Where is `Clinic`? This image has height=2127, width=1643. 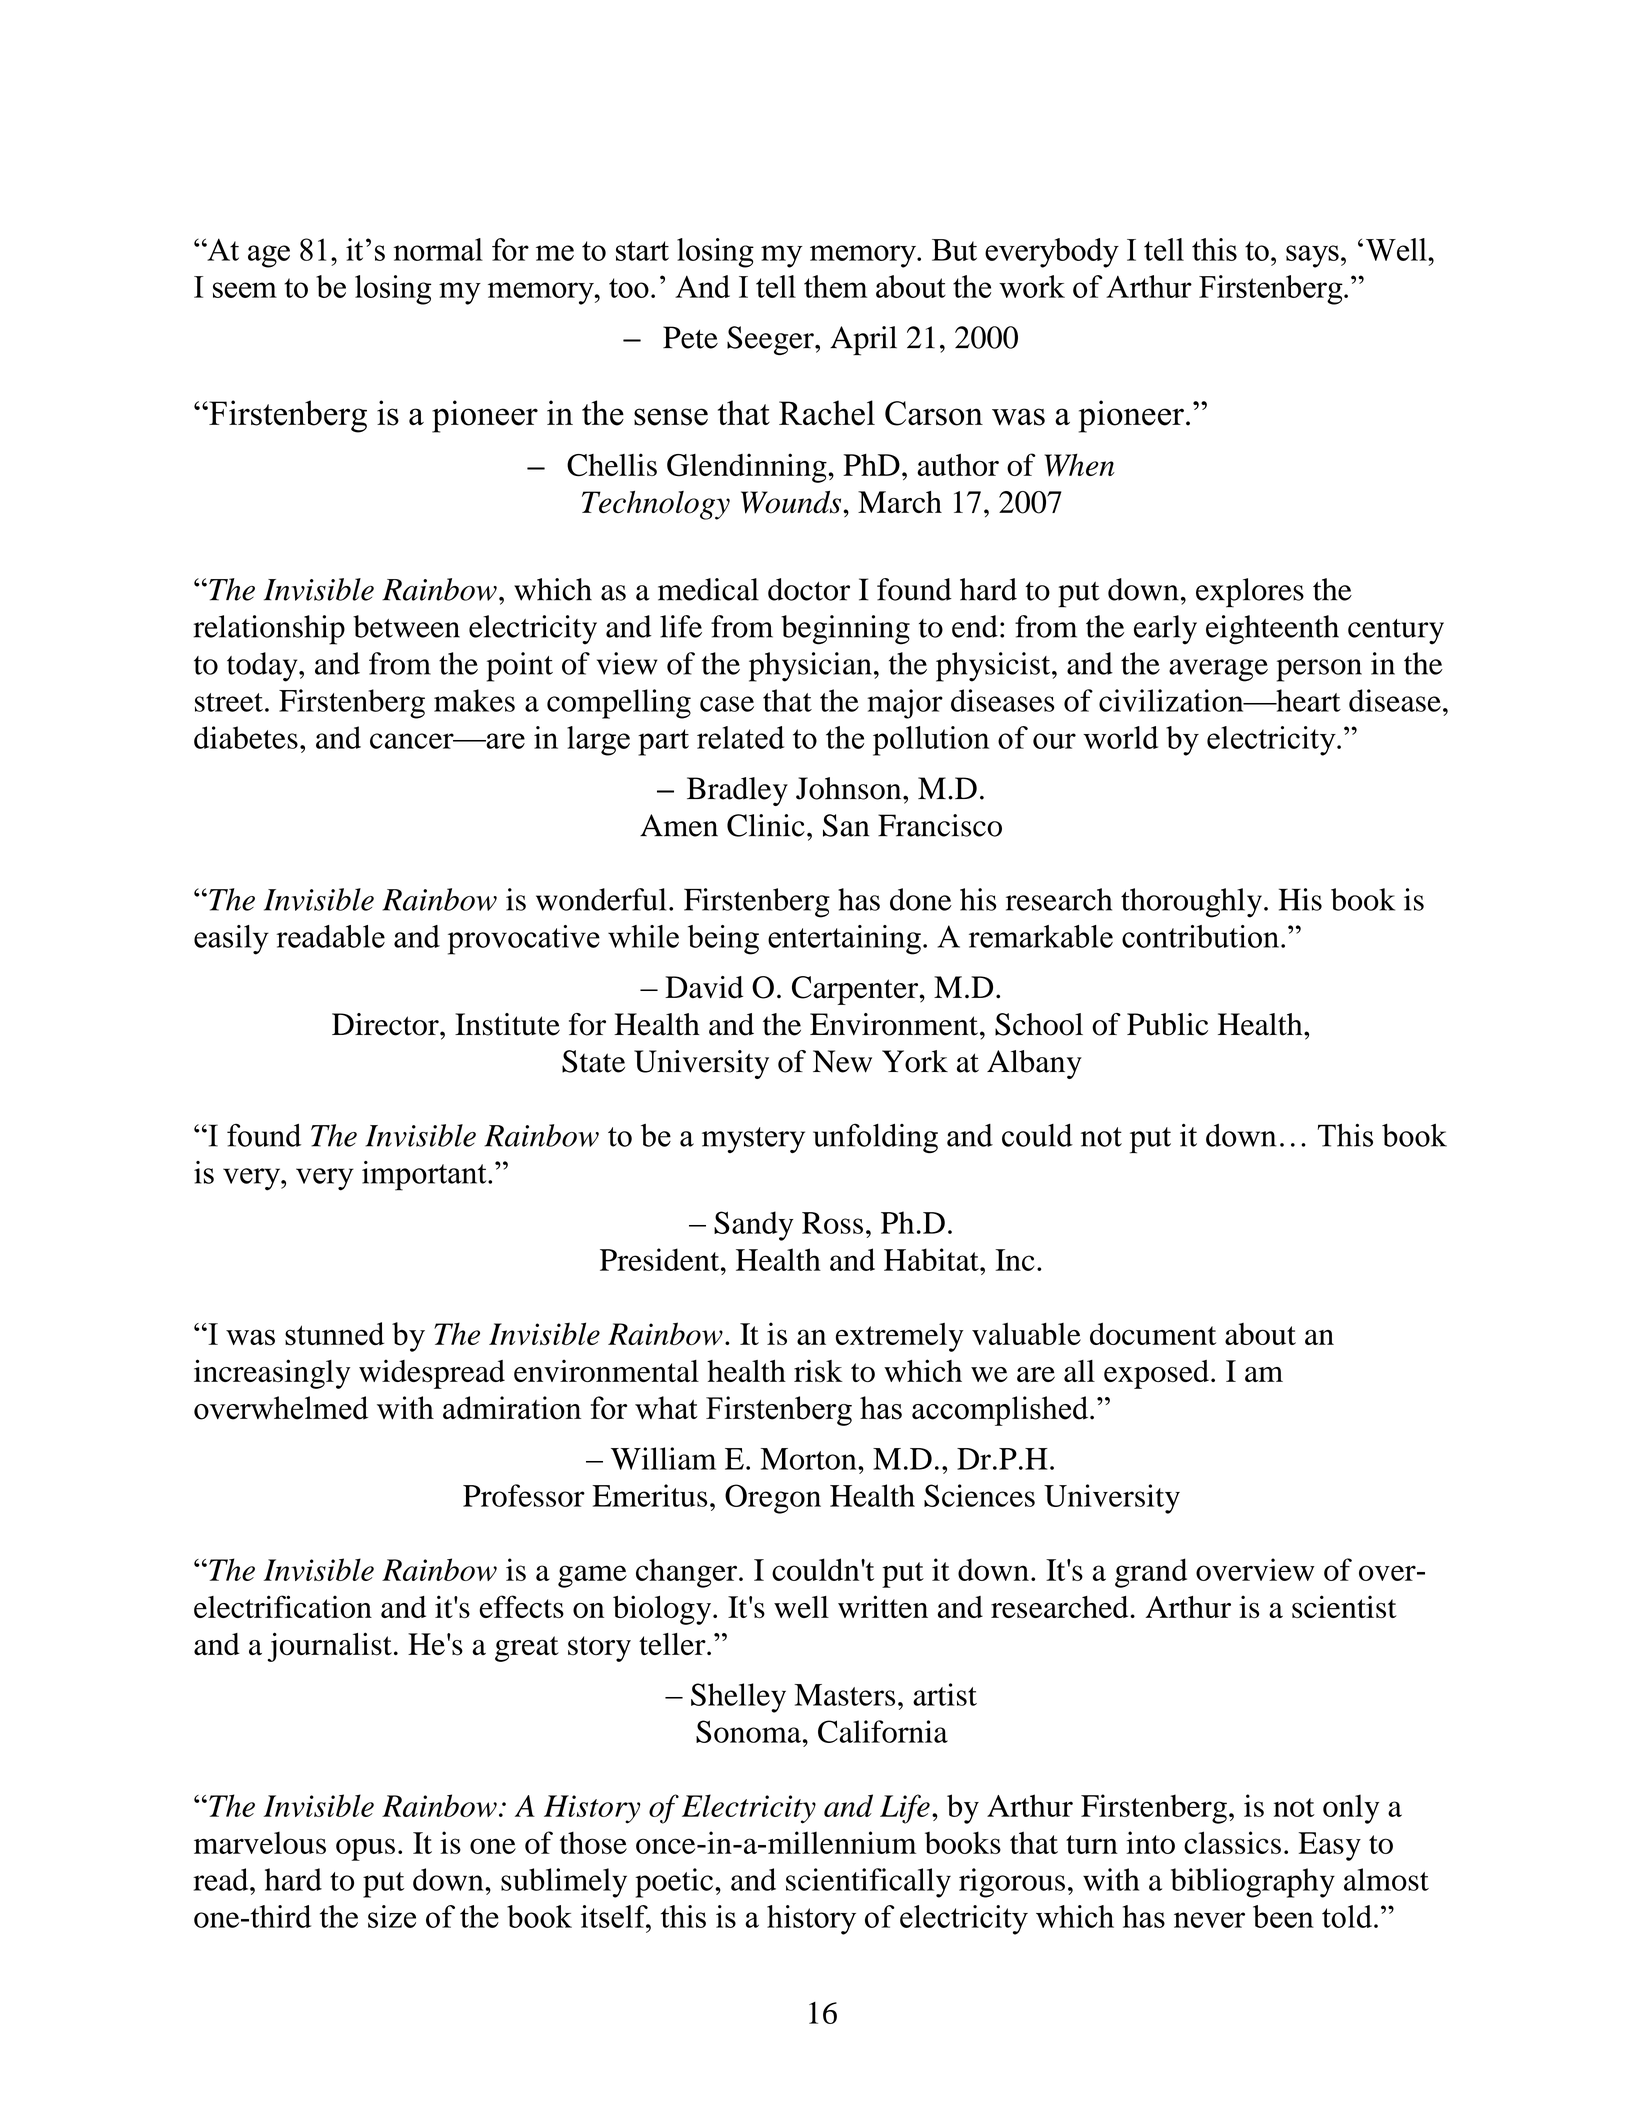
Clinic is located at coordinates (766, 825).
